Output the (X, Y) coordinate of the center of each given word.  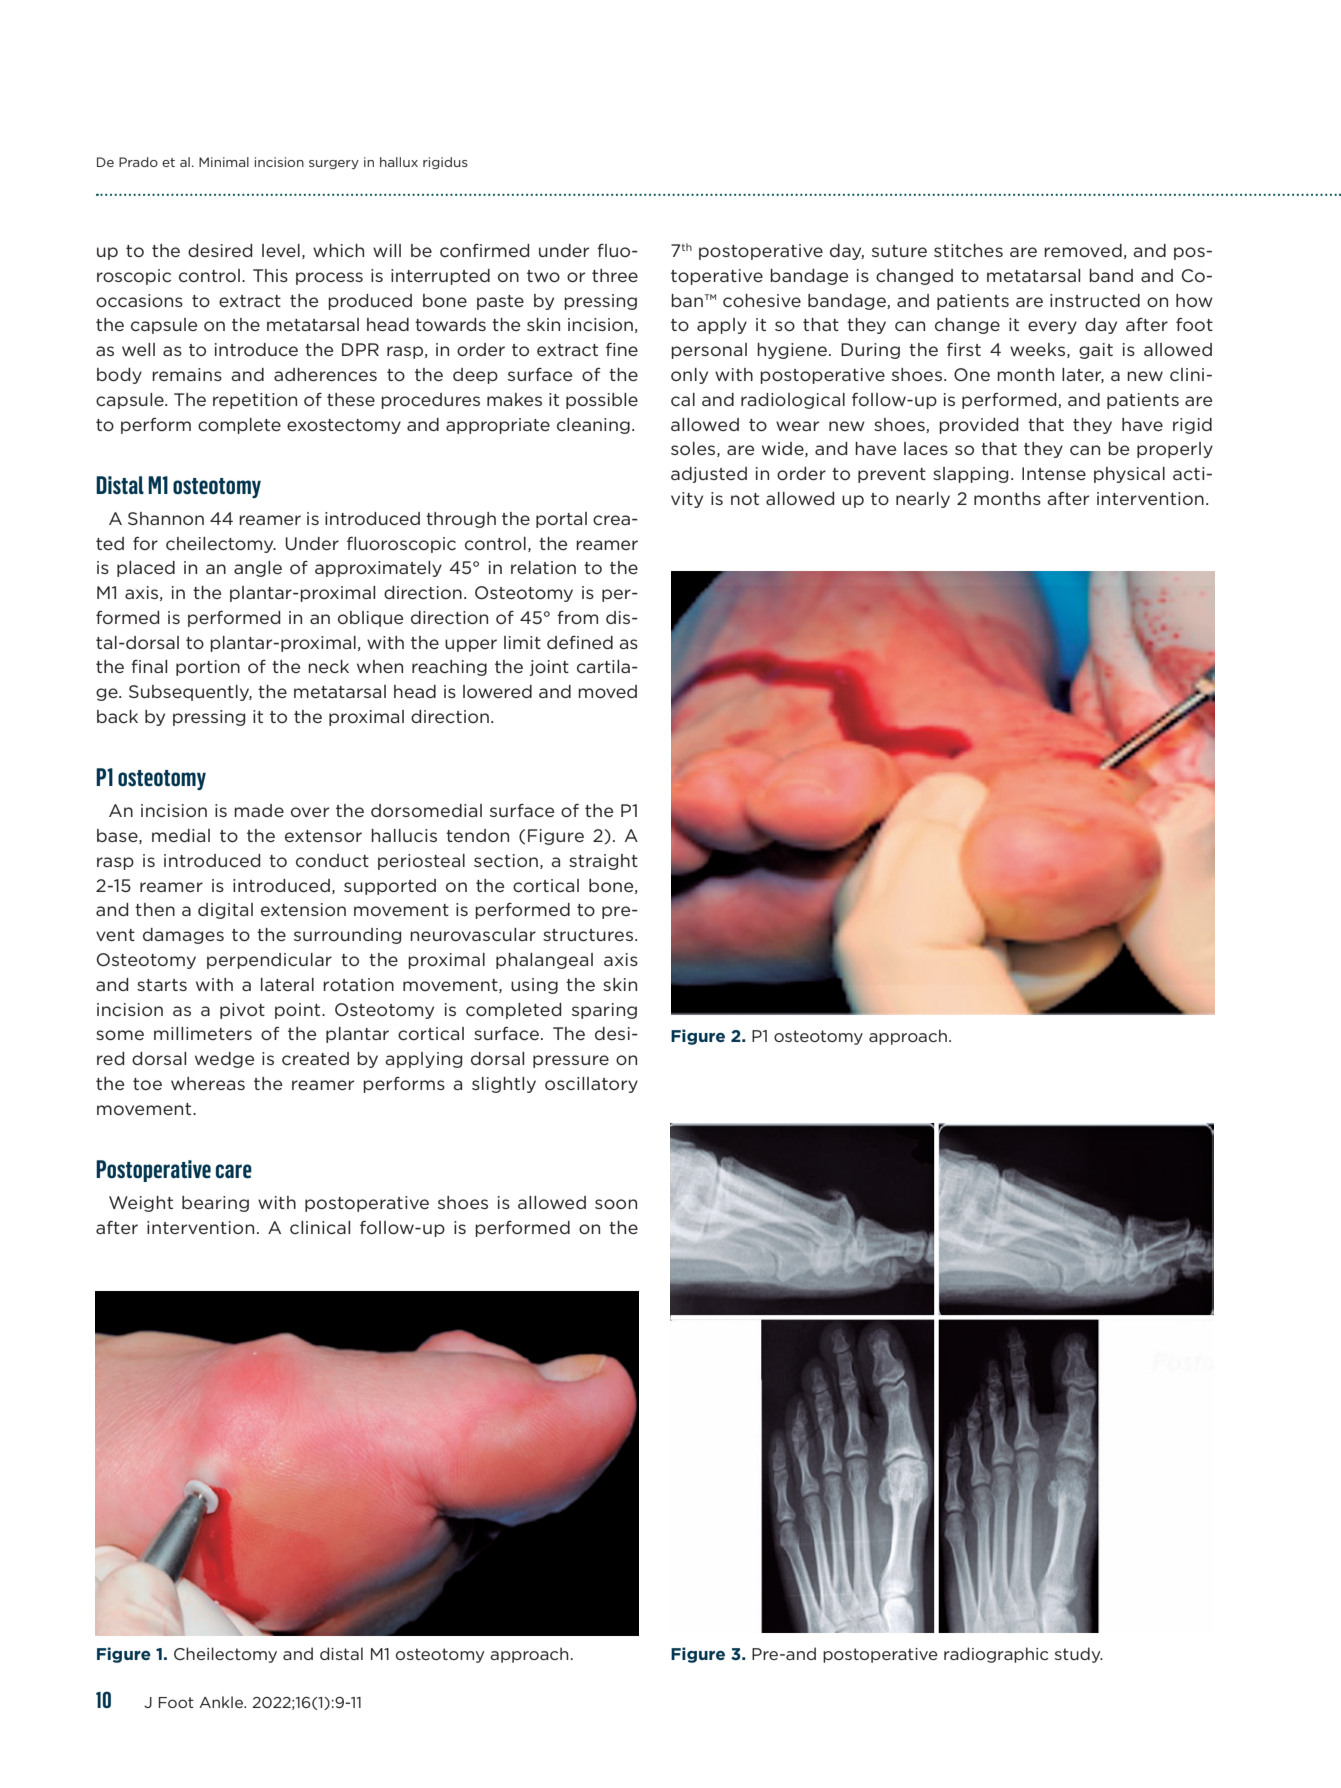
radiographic (996, 1655)
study (1079, 1655)
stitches (968, 250)
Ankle (222, 1702)
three (615, 275)
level (281, 250)
